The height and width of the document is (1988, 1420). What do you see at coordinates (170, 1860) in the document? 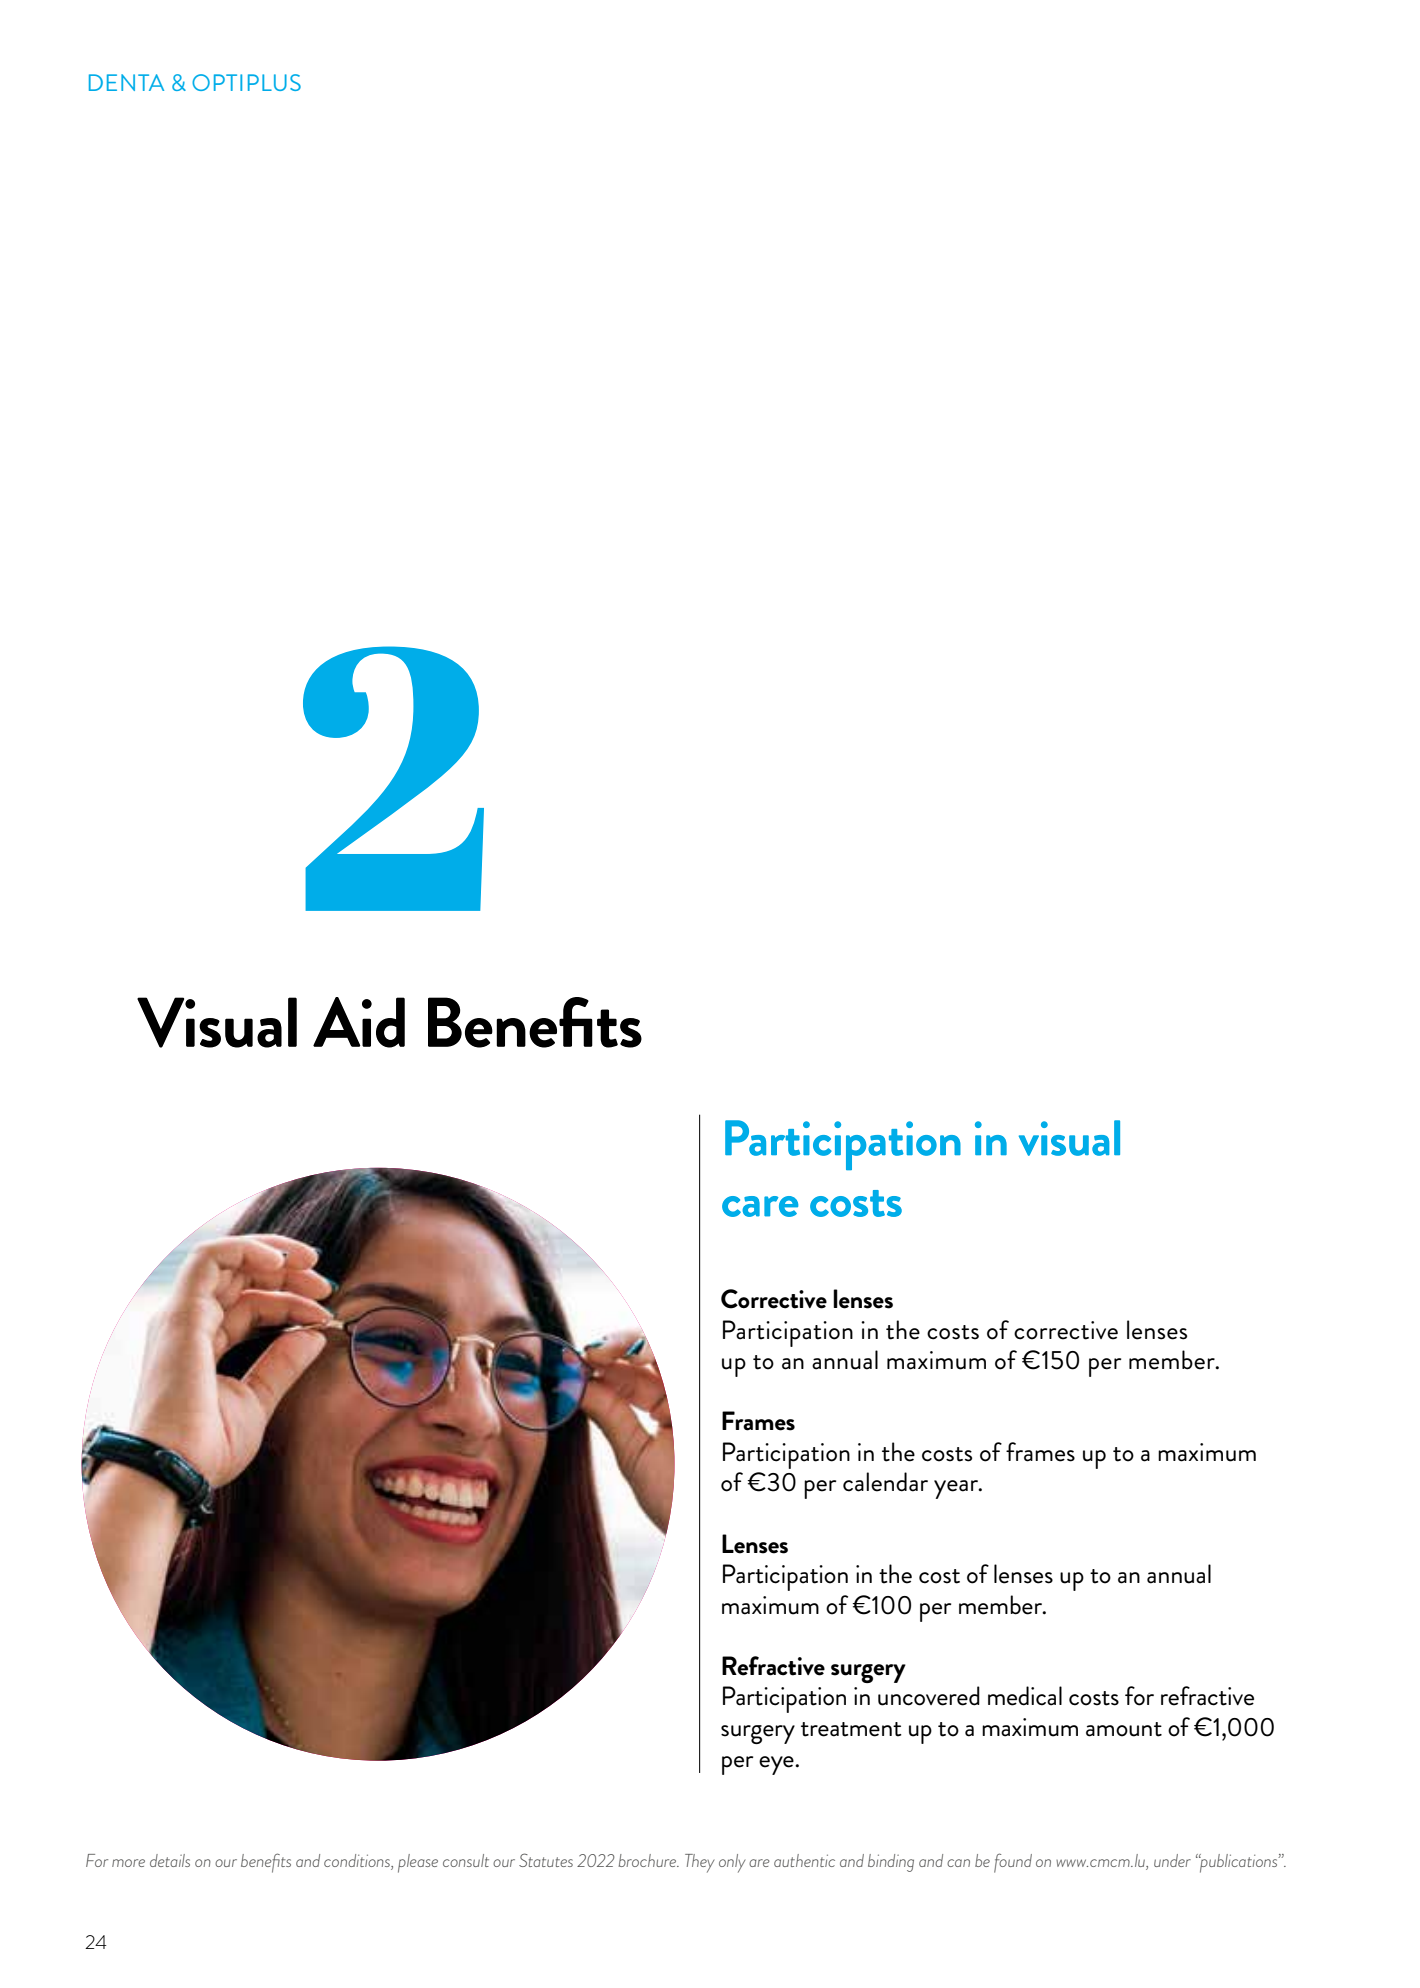
I see `details` at bounding box center [170, 1860].
